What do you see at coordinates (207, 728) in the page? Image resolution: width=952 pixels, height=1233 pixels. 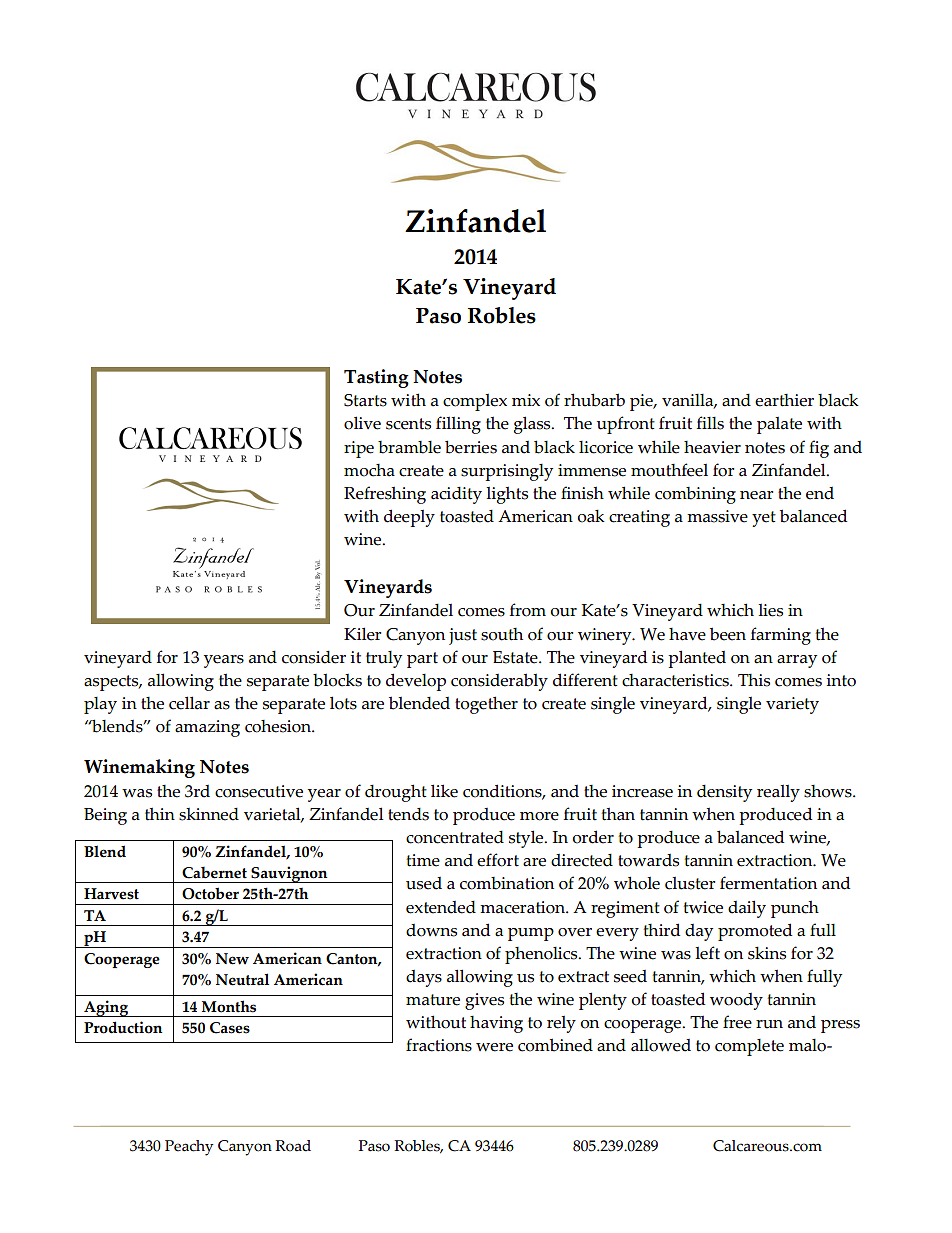 I see `amazing` at bounding box center [207, 728].
